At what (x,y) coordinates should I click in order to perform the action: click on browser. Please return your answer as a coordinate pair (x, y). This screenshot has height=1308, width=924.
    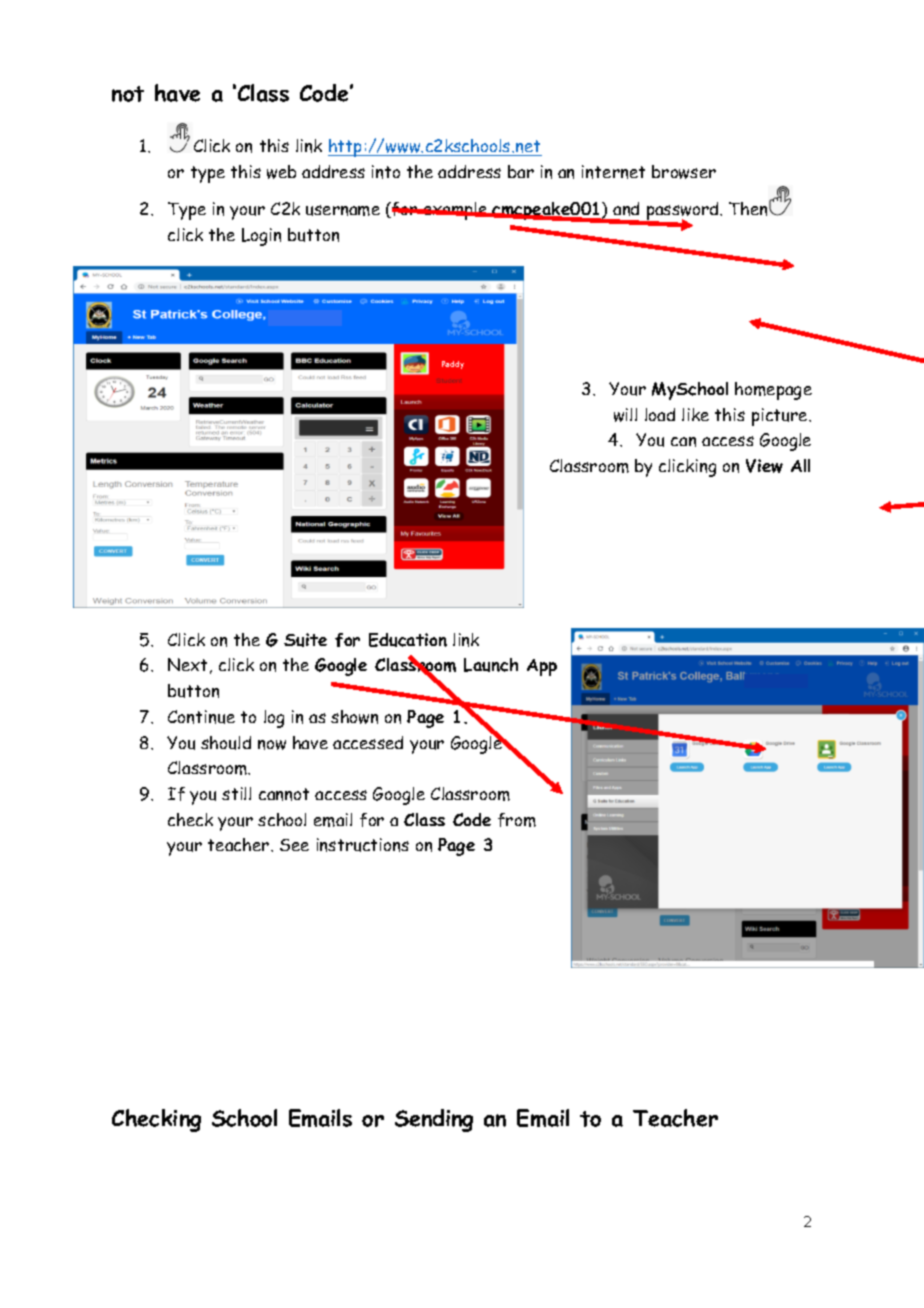
    Looking at the image, I should click on (684, 172).
